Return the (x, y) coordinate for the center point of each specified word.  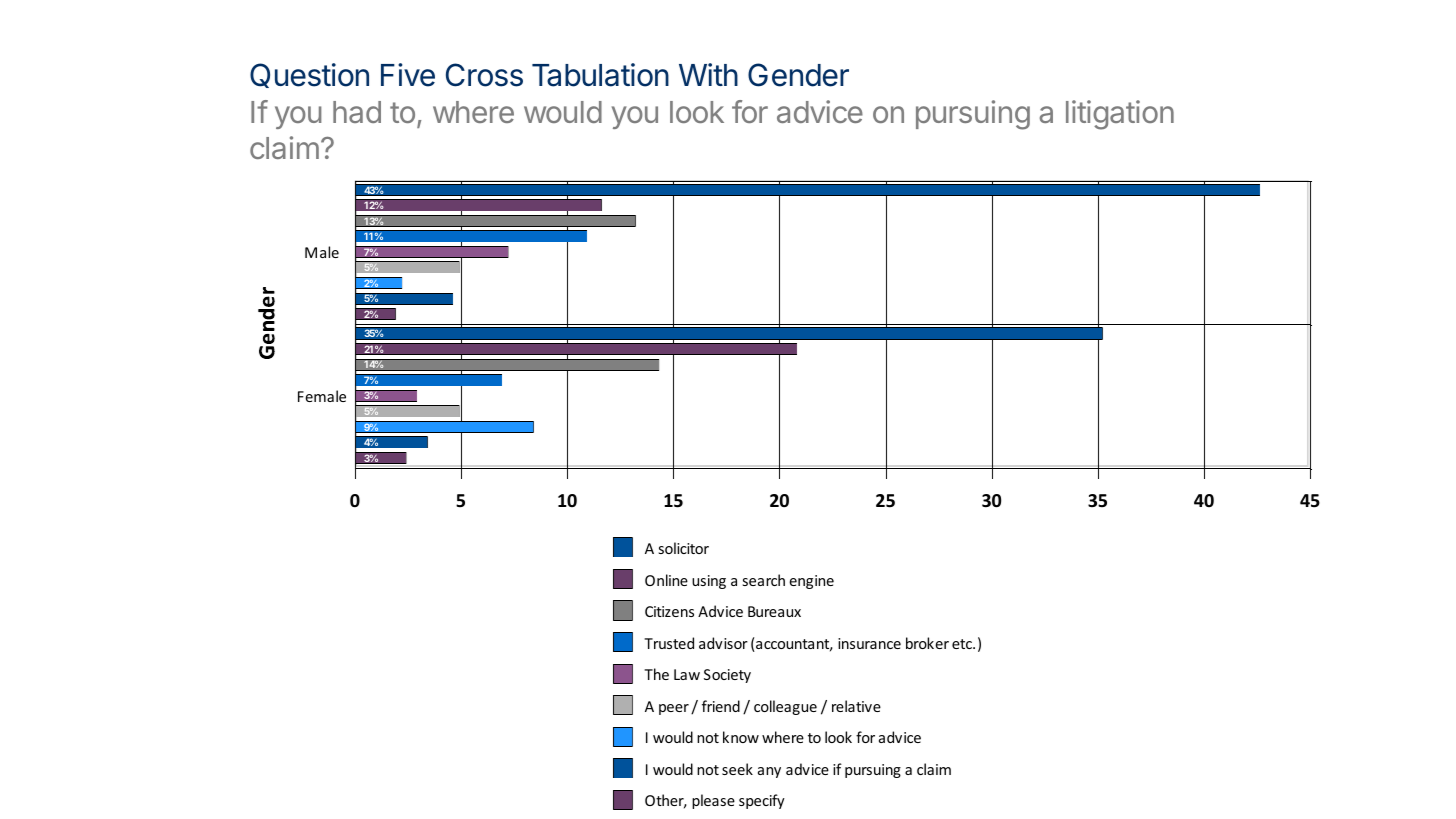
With (708, 74)
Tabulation (600, 75)
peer (674, 709)
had (357, 112)
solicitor (684, 548)
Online (666, 580)
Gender (798, 75)
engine (811, 582)
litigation (1120, 115)
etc (963, 644)
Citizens (669, 611)
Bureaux (774, 611)
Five (408, 75)
